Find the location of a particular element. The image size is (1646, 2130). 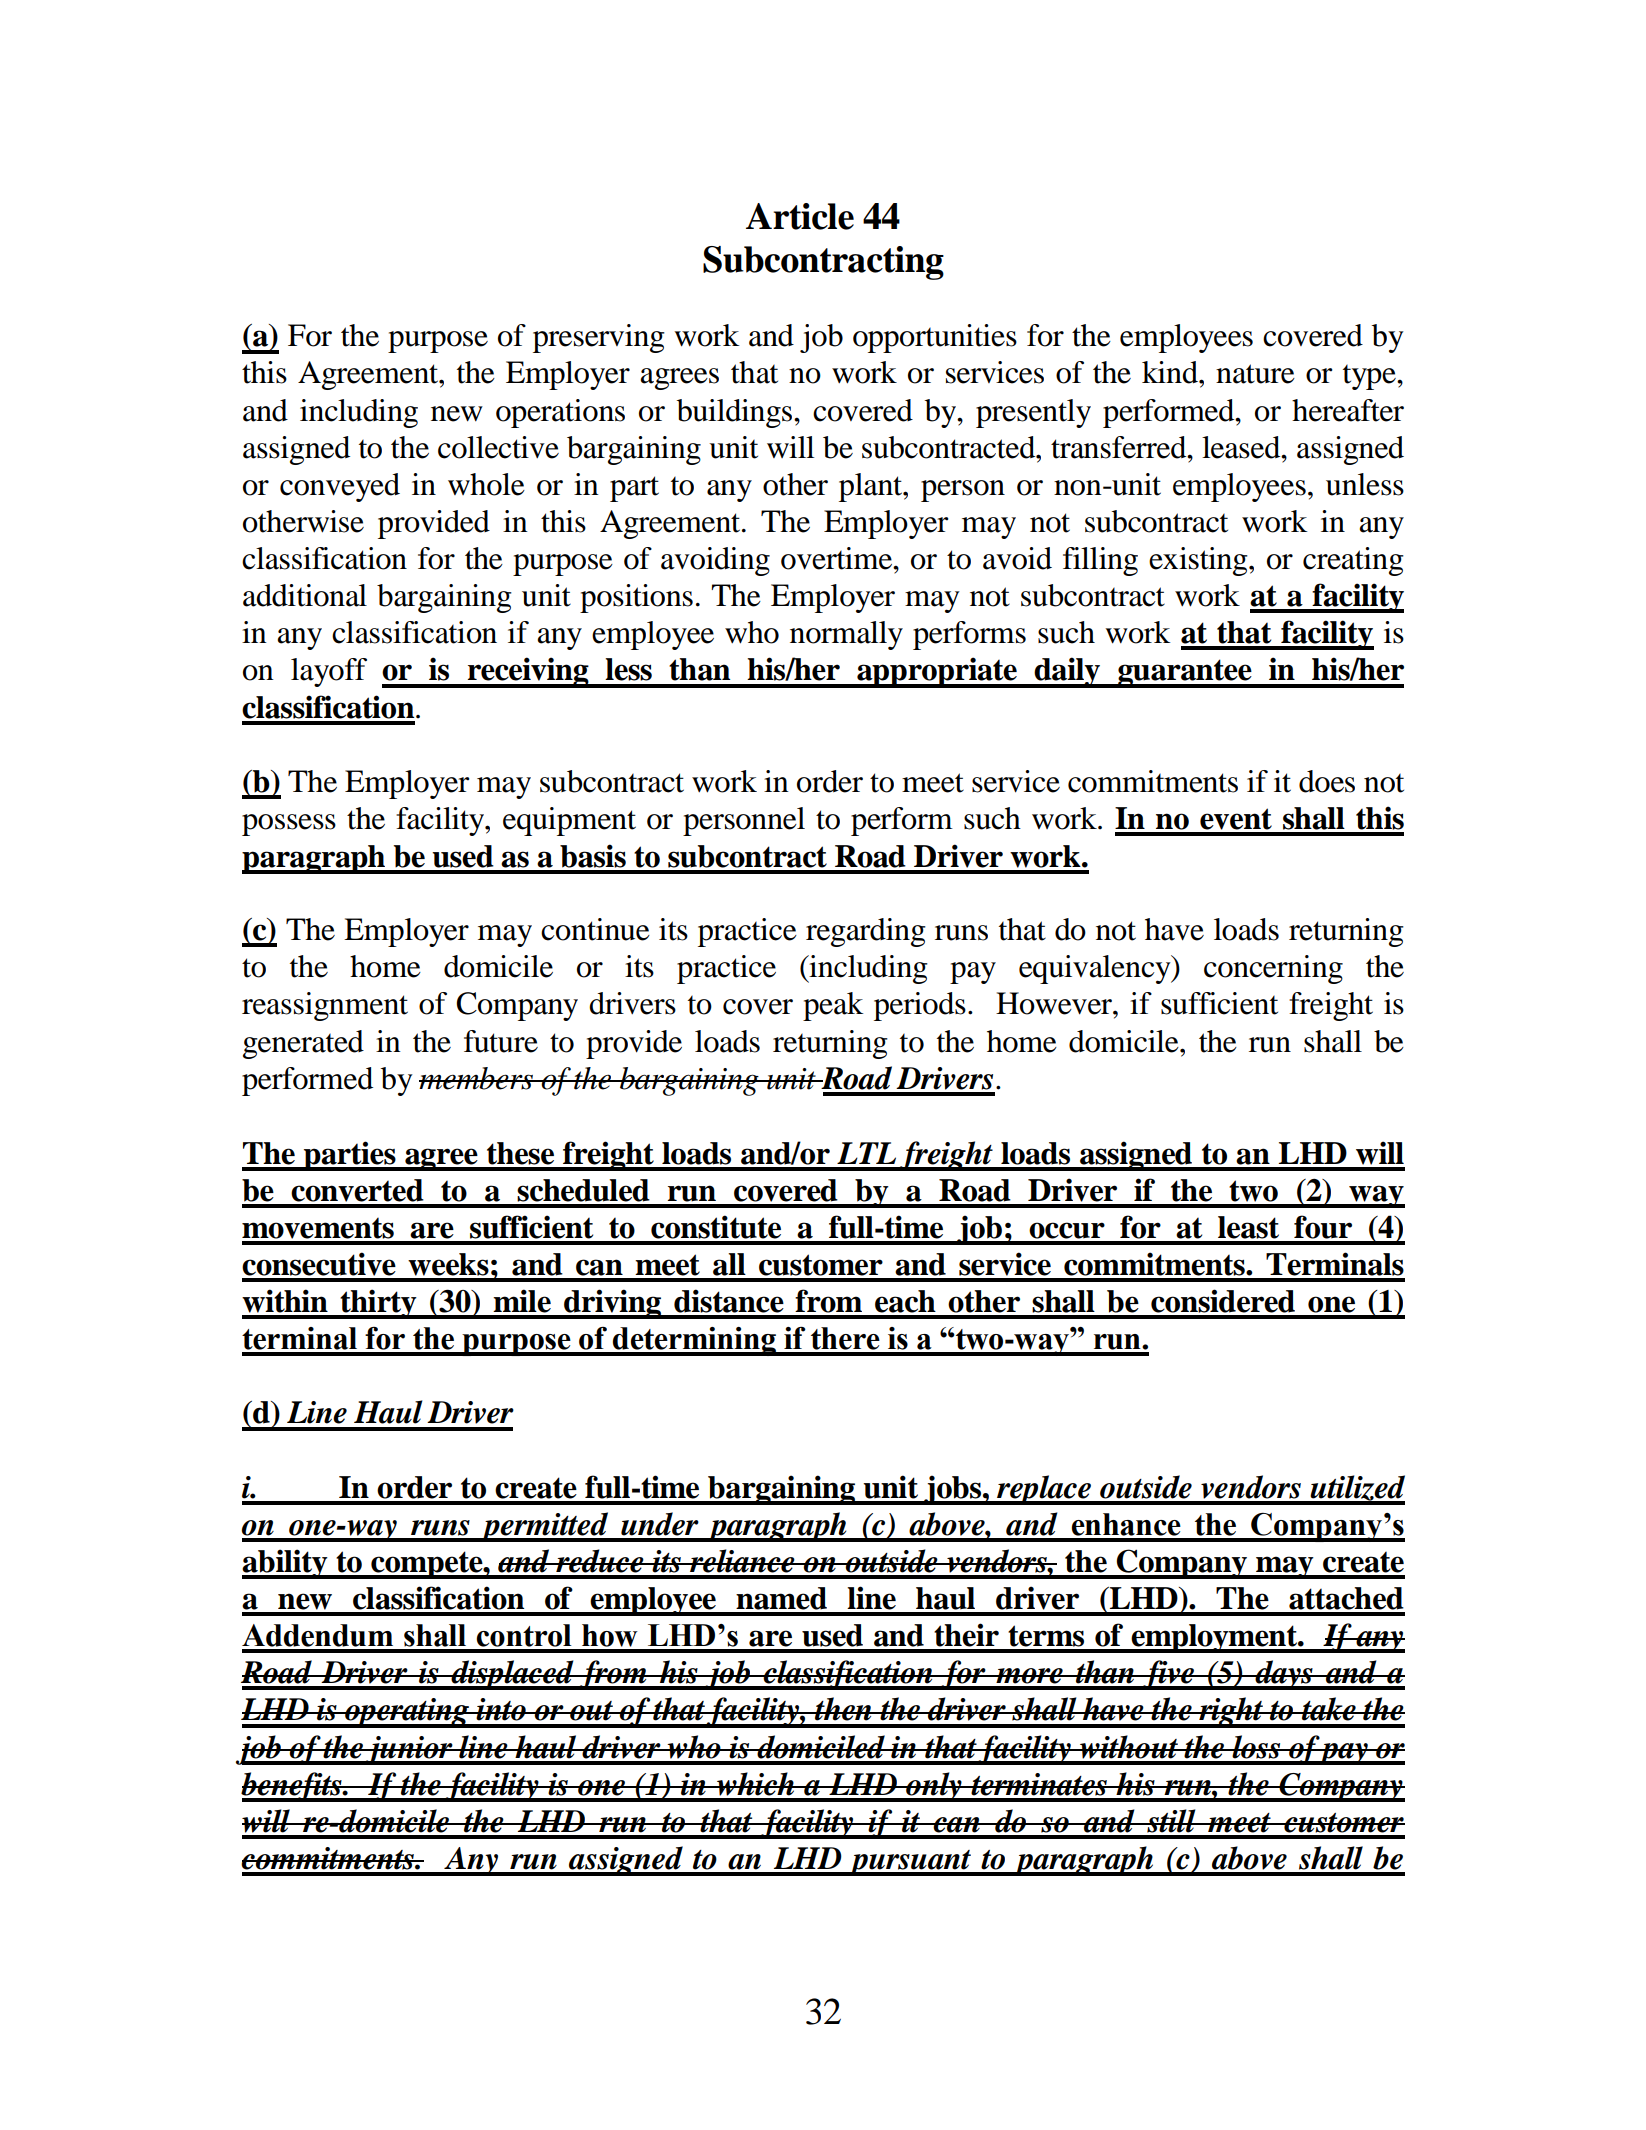

preserving is located at coordinates (599, 338).
